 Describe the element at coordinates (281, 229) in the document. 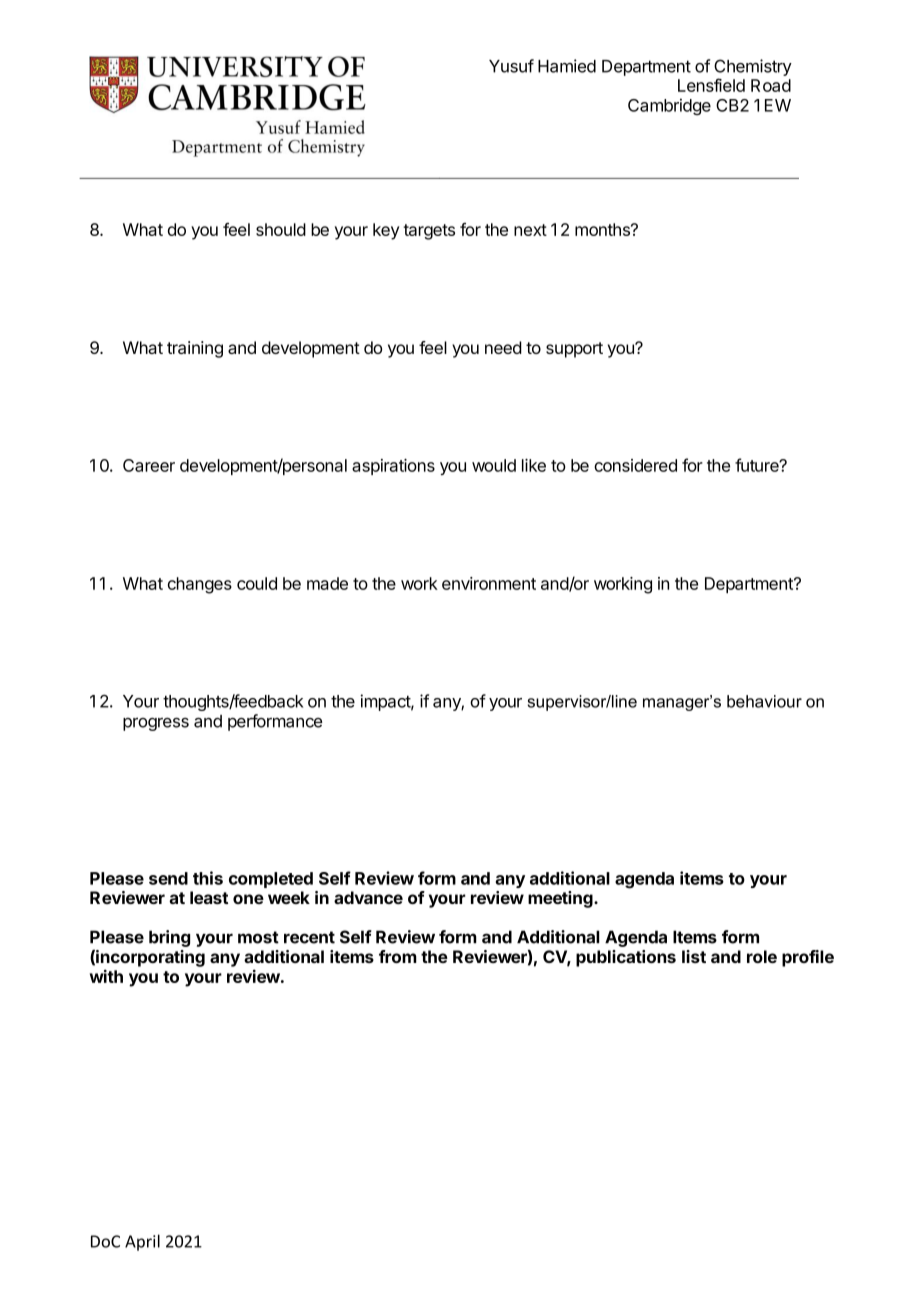

I see `should` at that location.
